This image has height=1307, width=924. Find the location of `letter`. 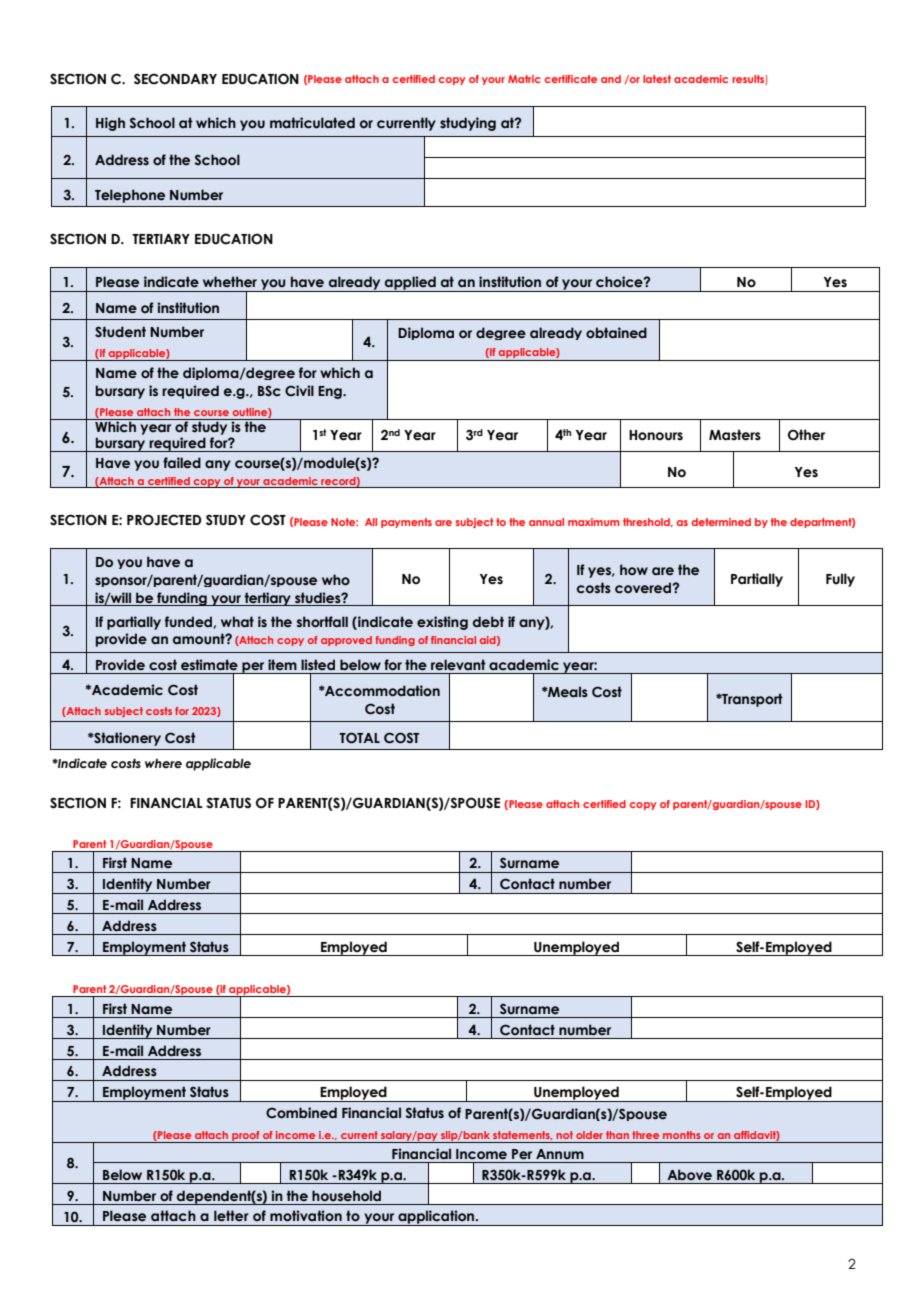

letter is located at coordinates (231, 1216).
